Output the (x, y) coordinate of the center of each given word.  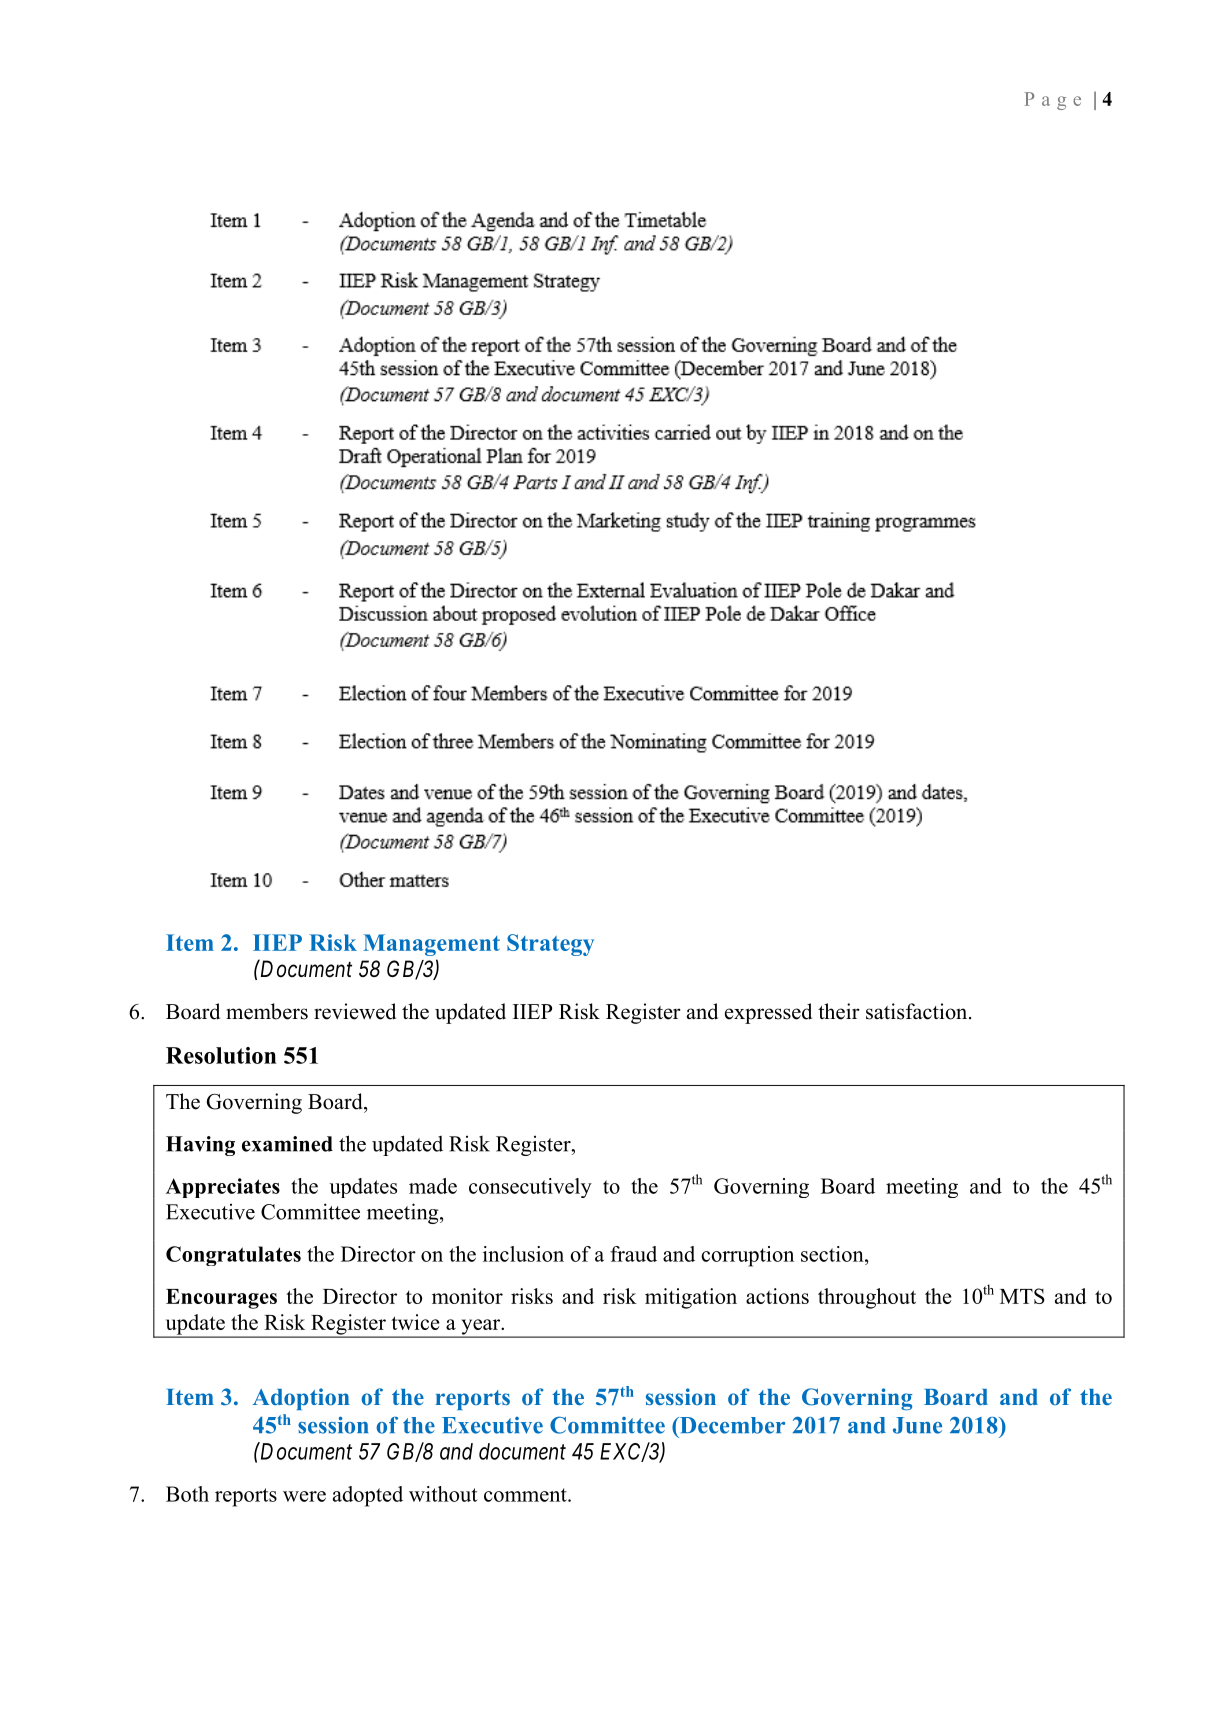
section (833, 1254)
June (917, 1425)
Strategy (550, 945)
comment (526, 1495)
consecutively (530, 1188)
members (267, 1011)
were (304, 1496)
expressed (768, 1013)
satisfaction (918, 1011)
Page (1053, 101)
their (839, 1011)
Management (431, 945)
